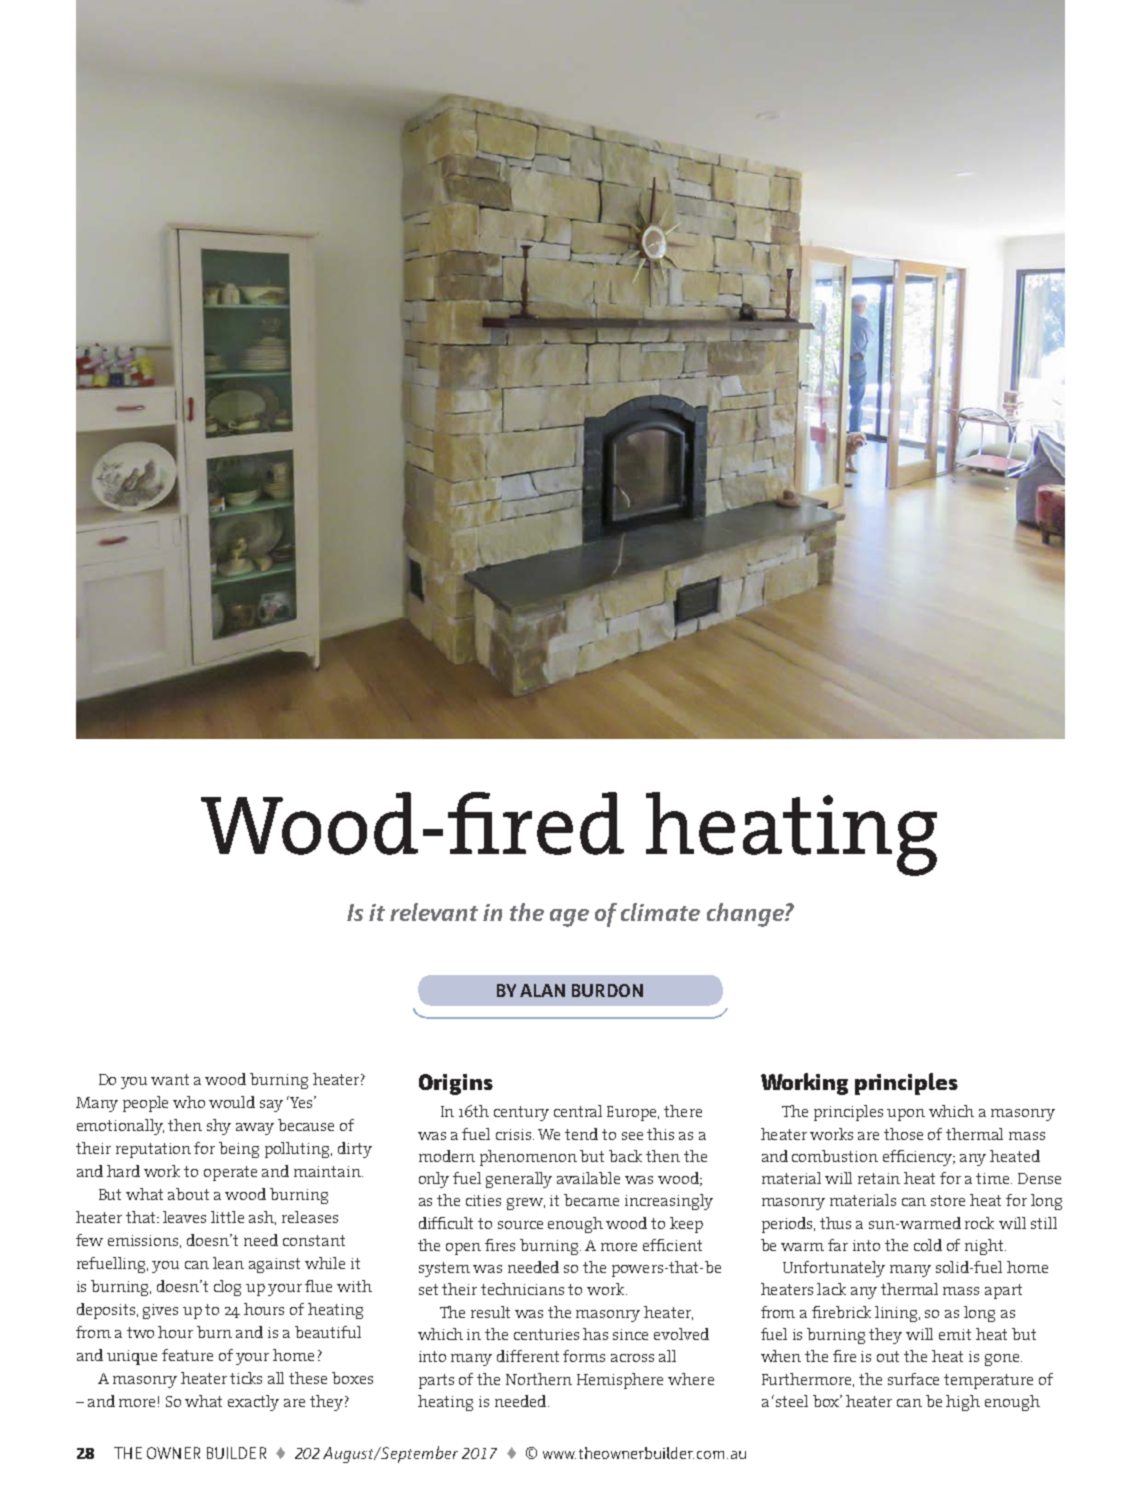 This screenshot has width=1141, height=1510. What do you see at coordinates (919, 1158) in the screenshot?
I see `efficiency` at bounding box center [919, 1158].
